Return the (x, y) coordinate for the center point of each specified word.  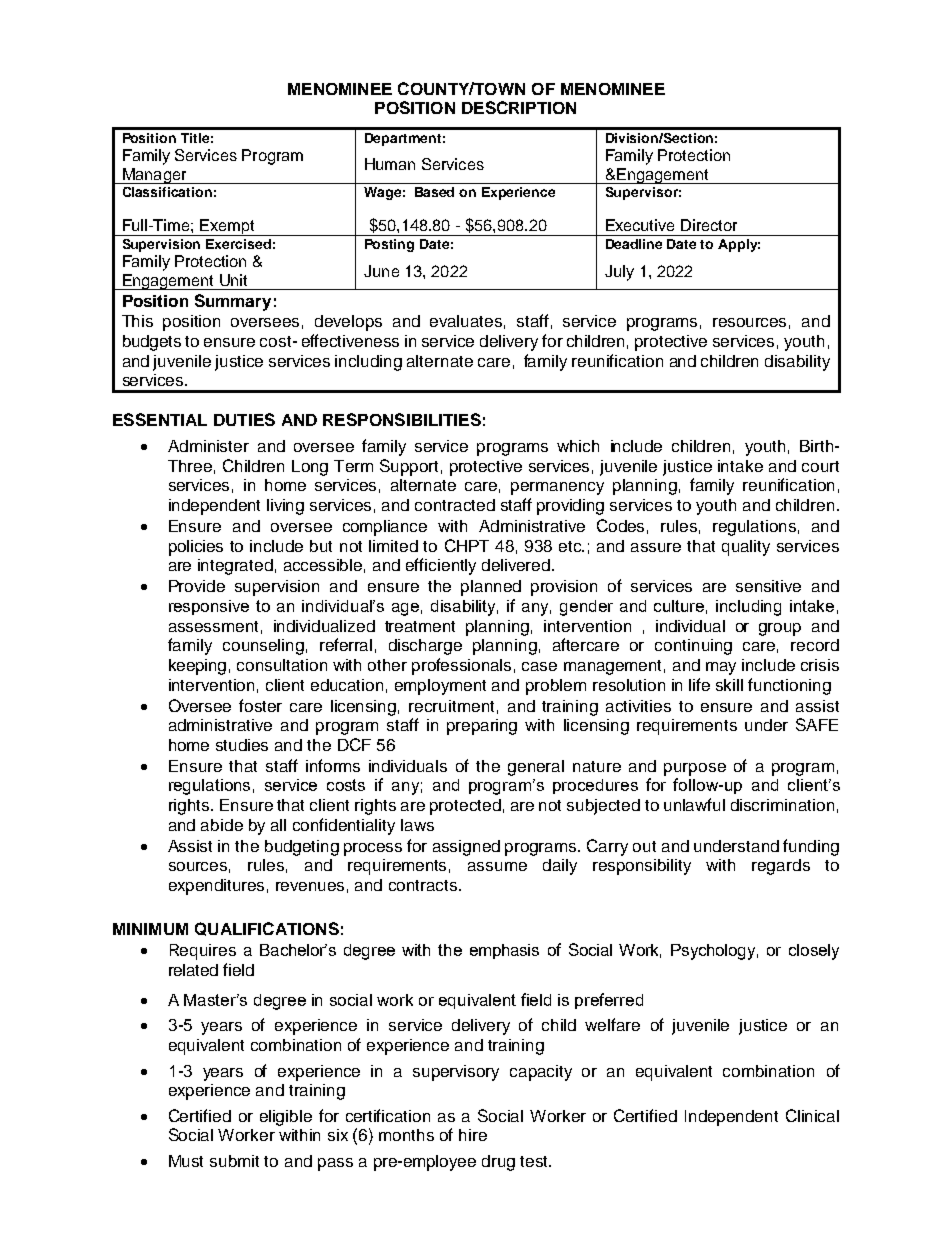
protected (465, 807)
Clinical (812, 1115)
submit (234, 1161)
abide (222, 825)
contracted (455, 505)
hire (473, 1135)
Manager (154, 176)
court (820, 466)
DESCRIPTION (519, 107)
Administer (208, 446)
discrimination (782, 805)
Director (709, 225)
